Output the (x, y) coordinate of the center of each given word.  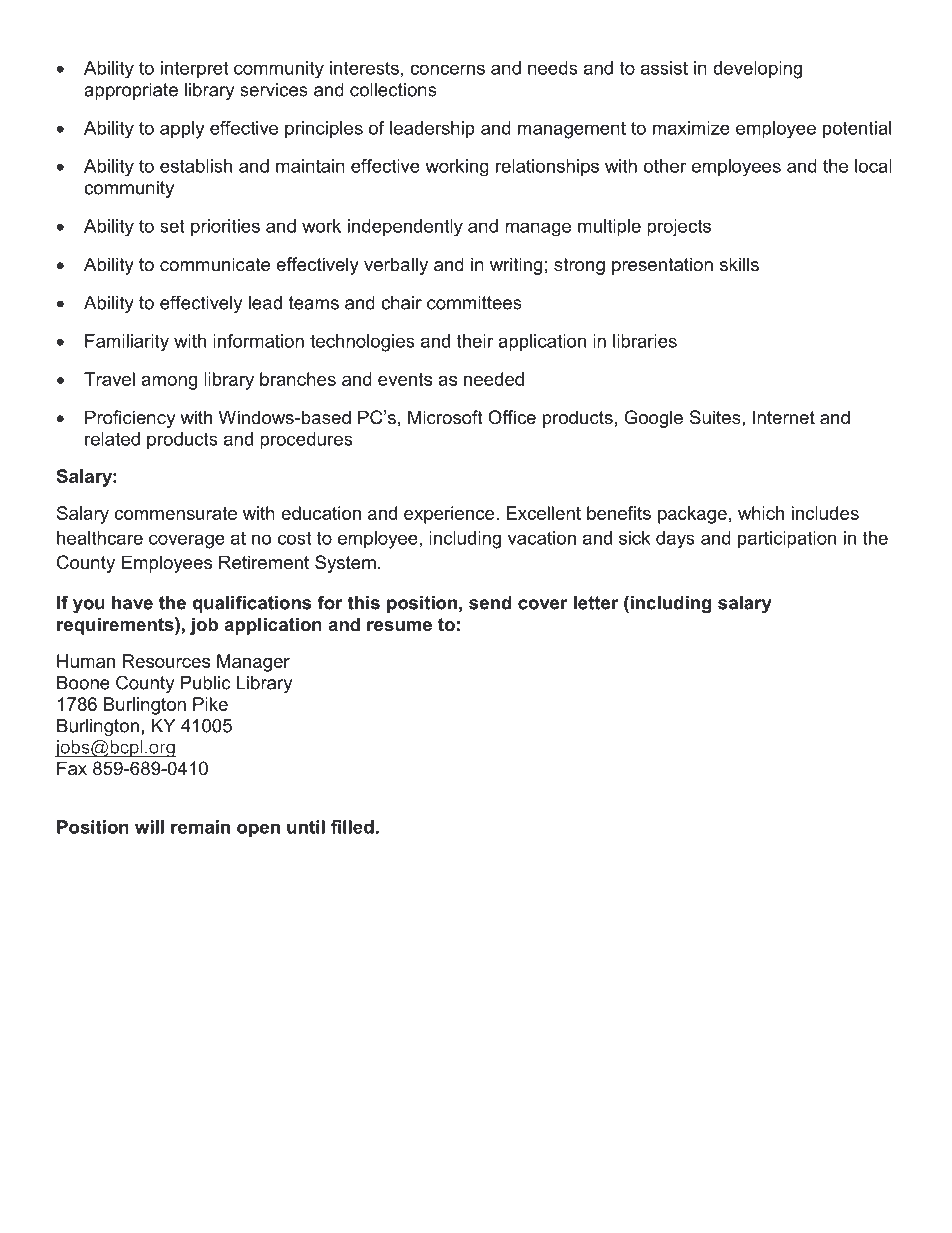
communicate (215, 264)
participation (787, 540)
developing (757, 70)
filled (352, 827)
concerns (447, 69)
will (149, 827)
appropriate (131, 91)
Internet (784, 417)
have (132, 603)
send (490, 603)
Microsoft (445, 417)
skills (739, 264)
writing (516, 266)
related (112, 439)
